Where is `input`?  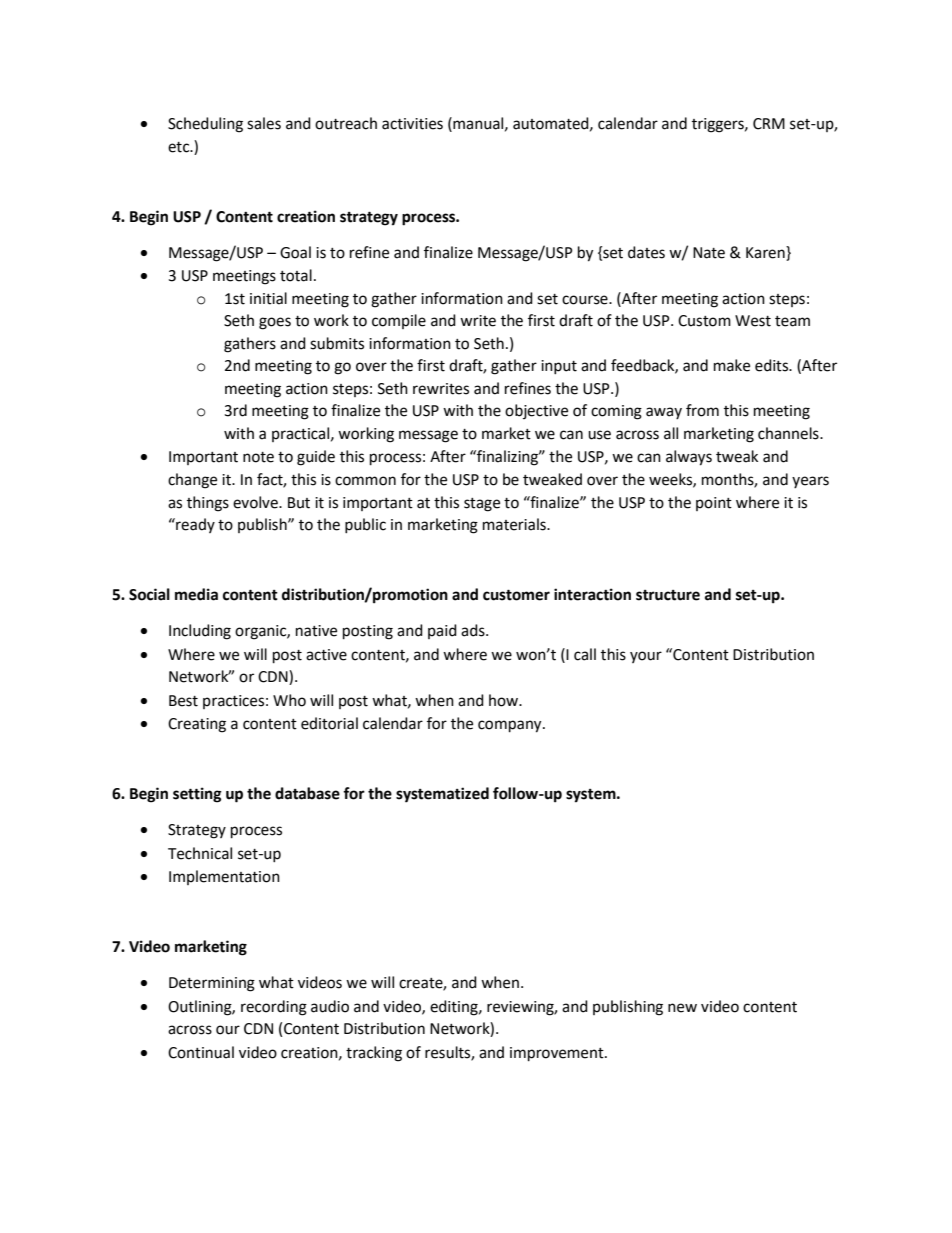
input is located at coordinates (559, 367).
